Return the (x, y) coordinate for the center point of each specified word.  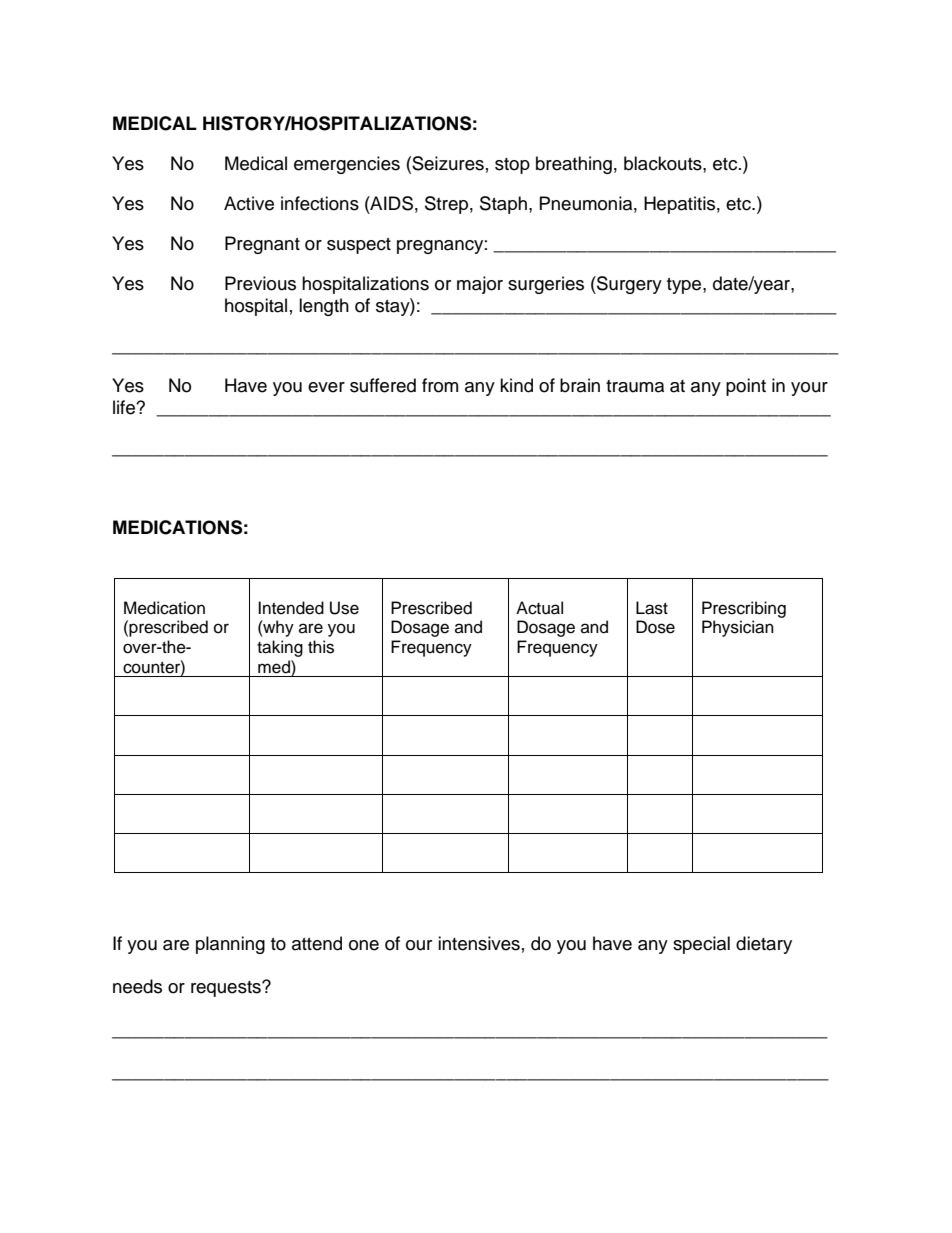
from (440, 385)
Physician (738, 628)
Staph (505, 205)
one (364, 945)
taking (280, 648)
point (746, 387)
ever (326, 387)
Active (249, 203)
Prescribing (744, 609)
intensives (479, 943)
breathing (574, 165)
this (321, 647)
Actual (539, 608)
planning (230, 945)
